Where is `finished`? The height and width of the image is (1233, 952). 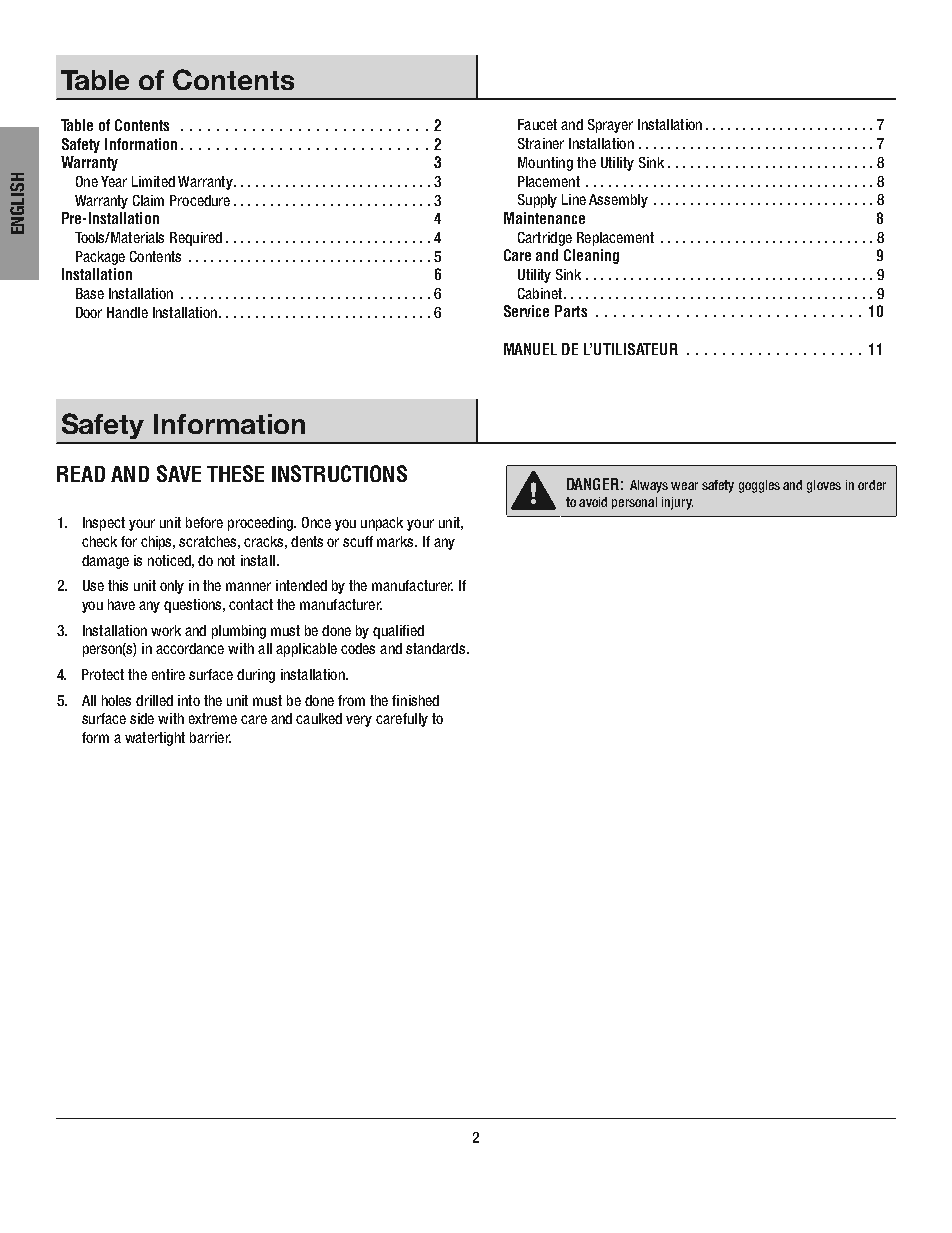
finished is located at coordinates (415, 700).
